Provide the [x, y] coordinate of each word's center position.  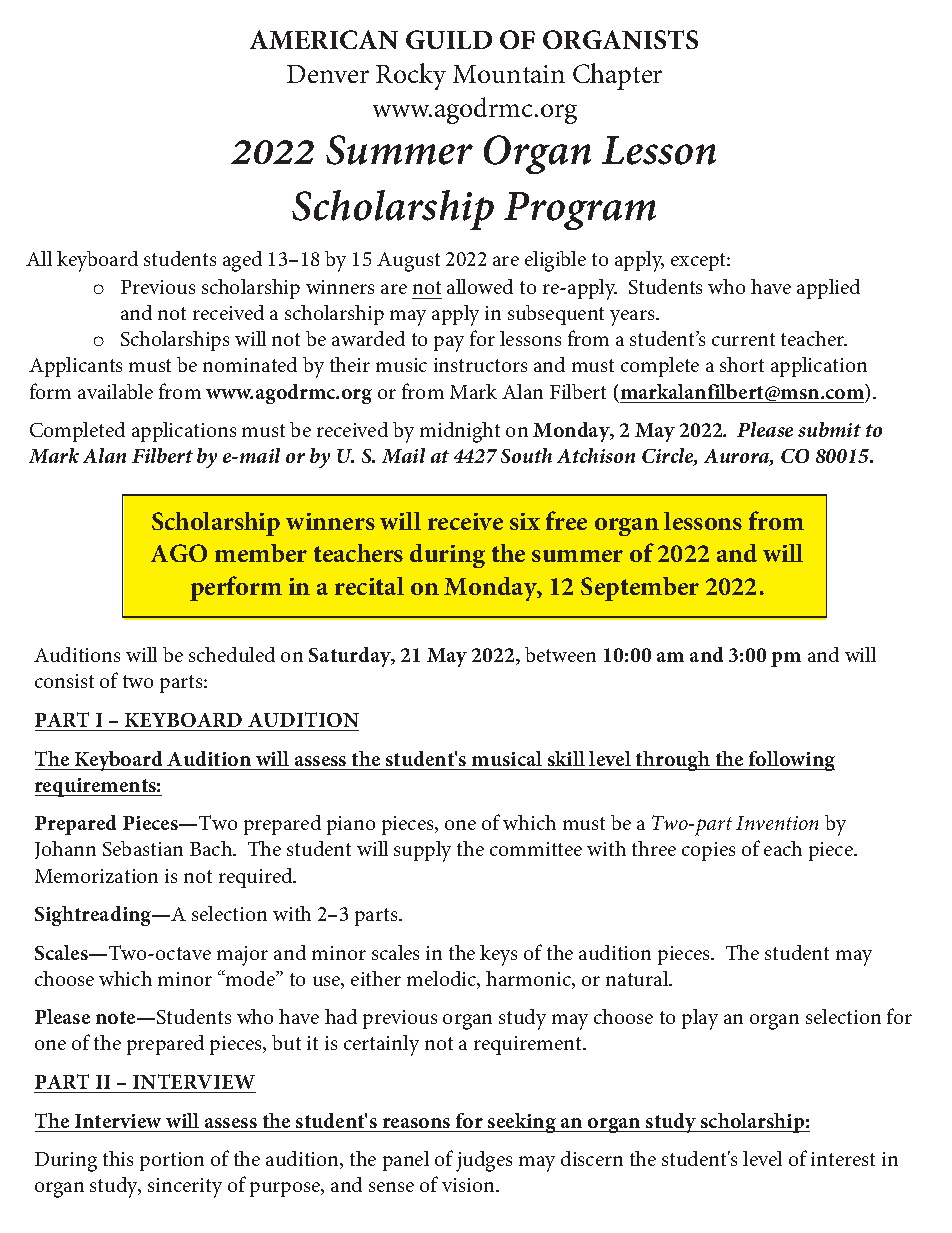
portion [172, 1161]
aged [242, 261]
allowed [480, 286]
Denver [328, 74]
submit [829, 429]
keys [498, 955]
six [525, 521]
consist [64, 681]
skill [566, 758]
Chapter [617, 76]
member [261, 553]
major [242, 956]
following [791, 761]
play [700, 1019]
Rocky [411, 76]
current [743, 339]
